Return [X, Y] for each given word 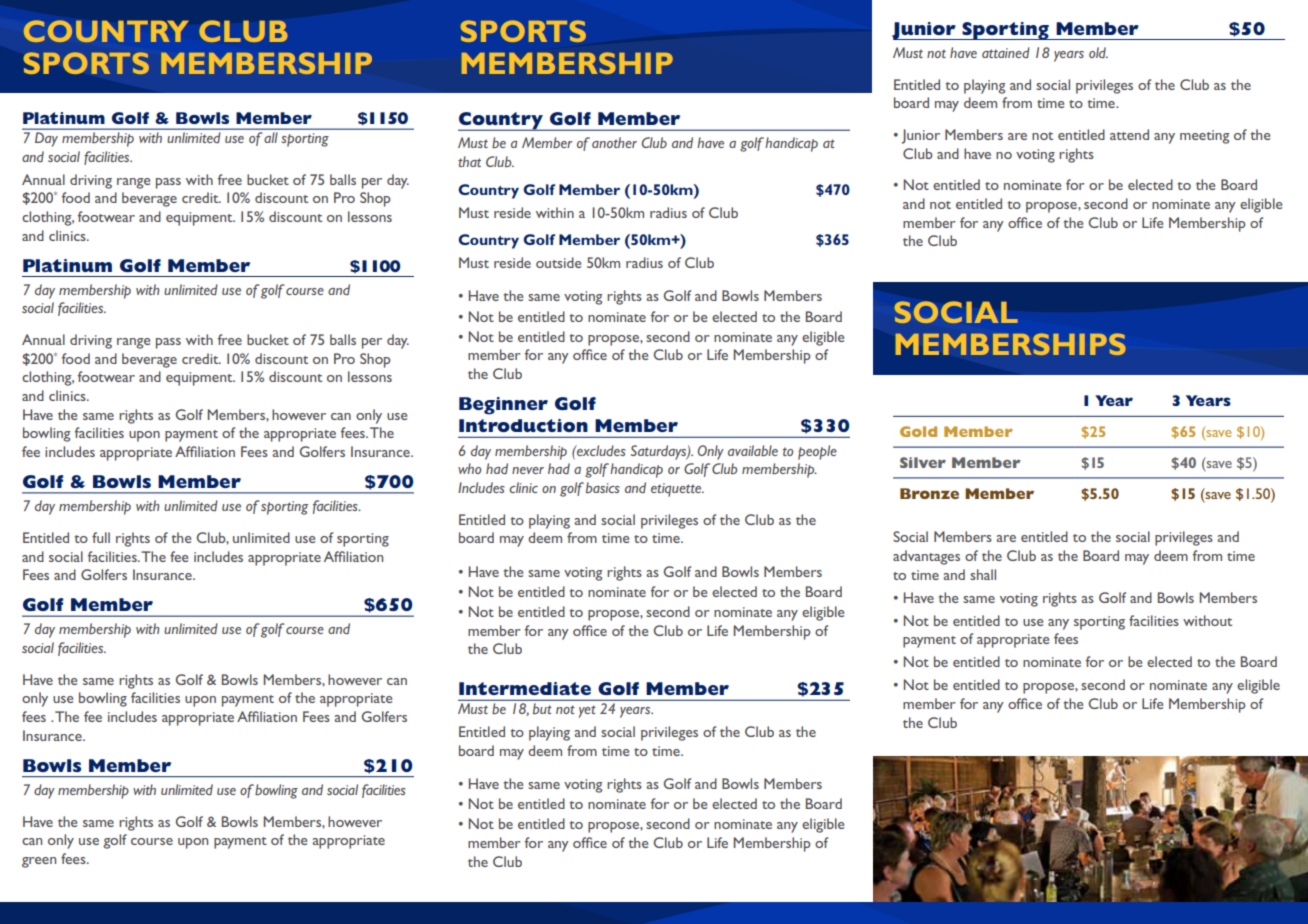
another [614, 142]
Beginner [503, 406]
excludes [600, 450]
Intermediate [525, 688]
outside [558, 262]
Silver [923, 462]
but [542, 708]
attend [1129, 134]
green [39, 862]
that [469, 161]
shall [983, 574]
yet [587, 711]
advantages [926, 557]
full [101, 537]
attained [1006, 52]
